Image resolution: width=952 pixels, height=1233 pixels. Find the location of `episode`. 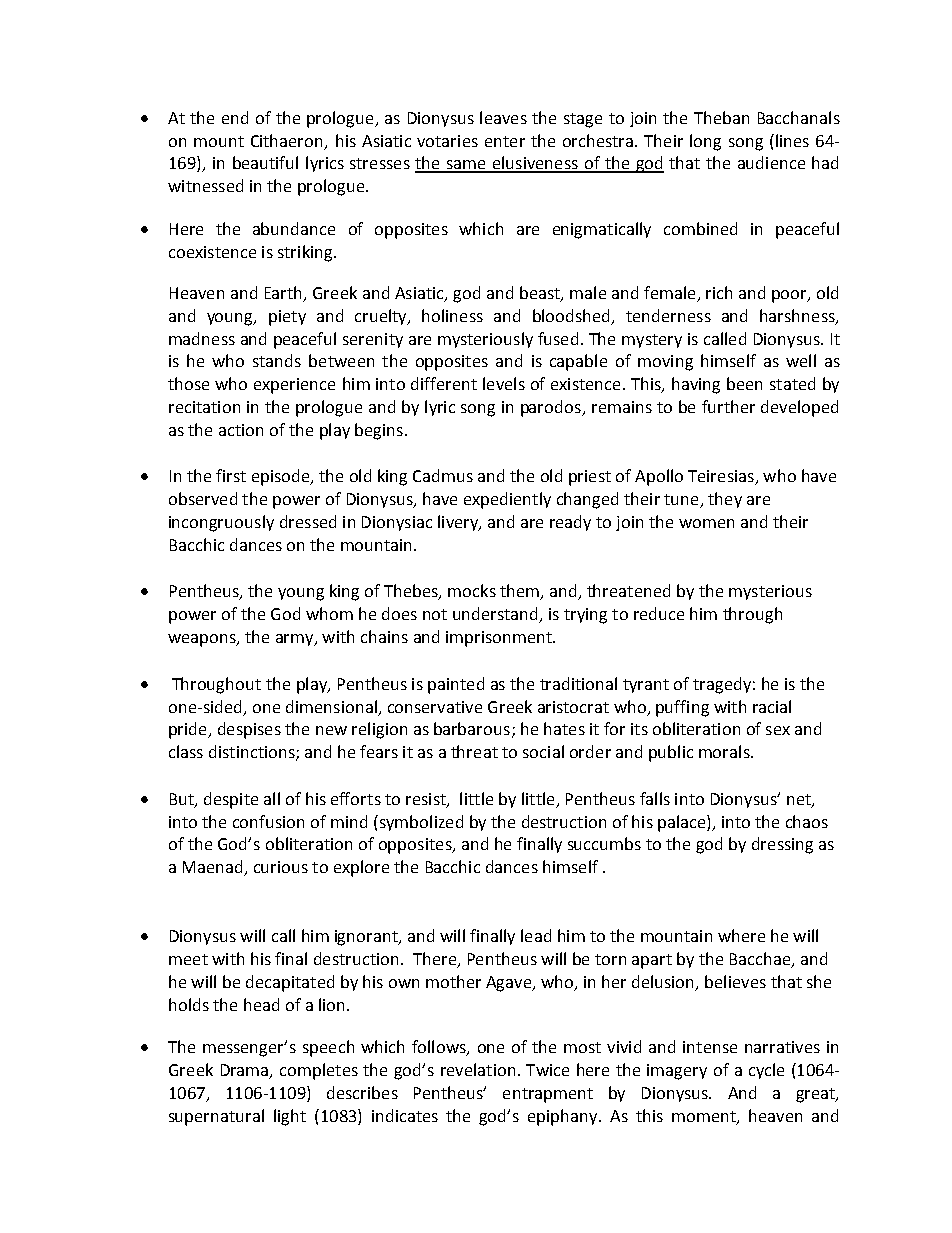

episode is located at coordinates (282, 477).
